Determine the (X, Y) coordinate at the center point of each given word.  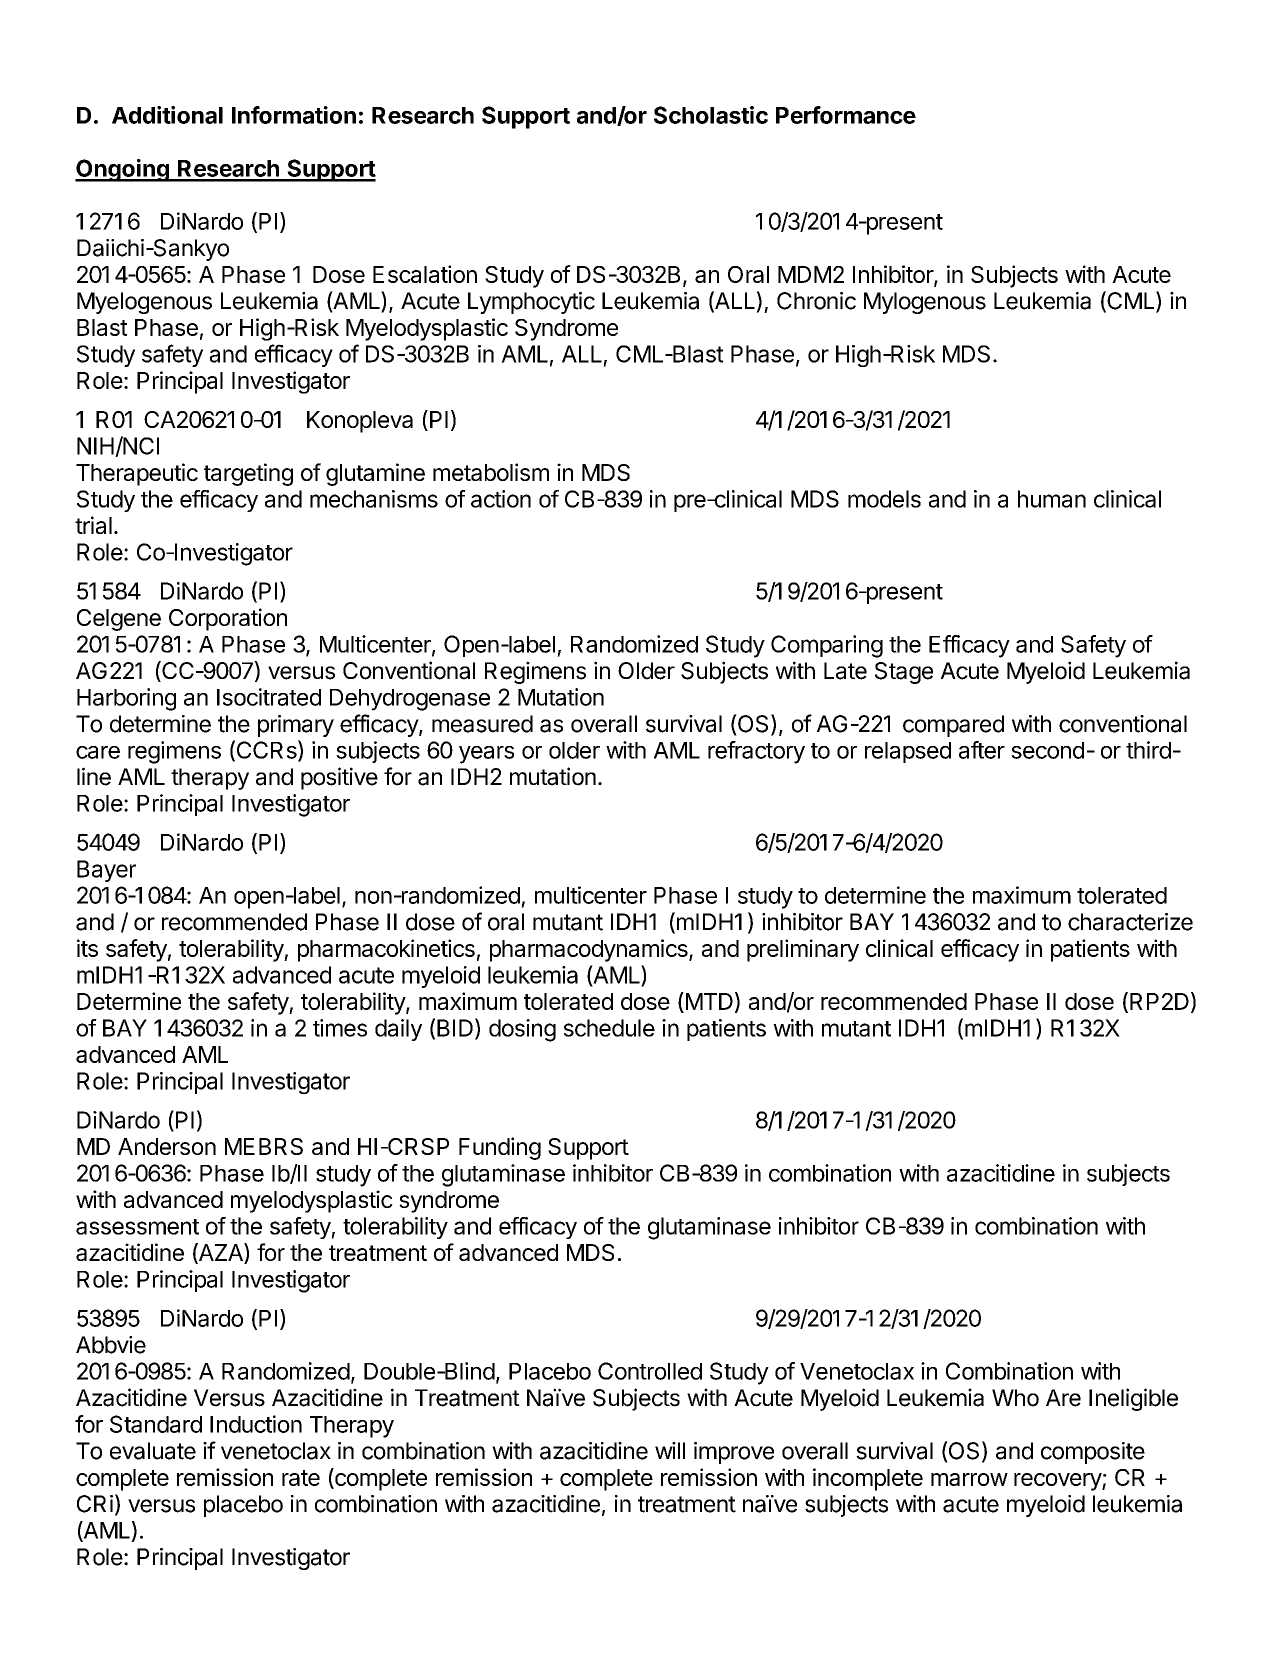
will (670, 1450)
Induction (256, 1424)
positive (339, 778)
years (486, 755)
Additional (167, 115)
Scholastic (711, 115)
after (982, 750)
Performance (846, 115)
